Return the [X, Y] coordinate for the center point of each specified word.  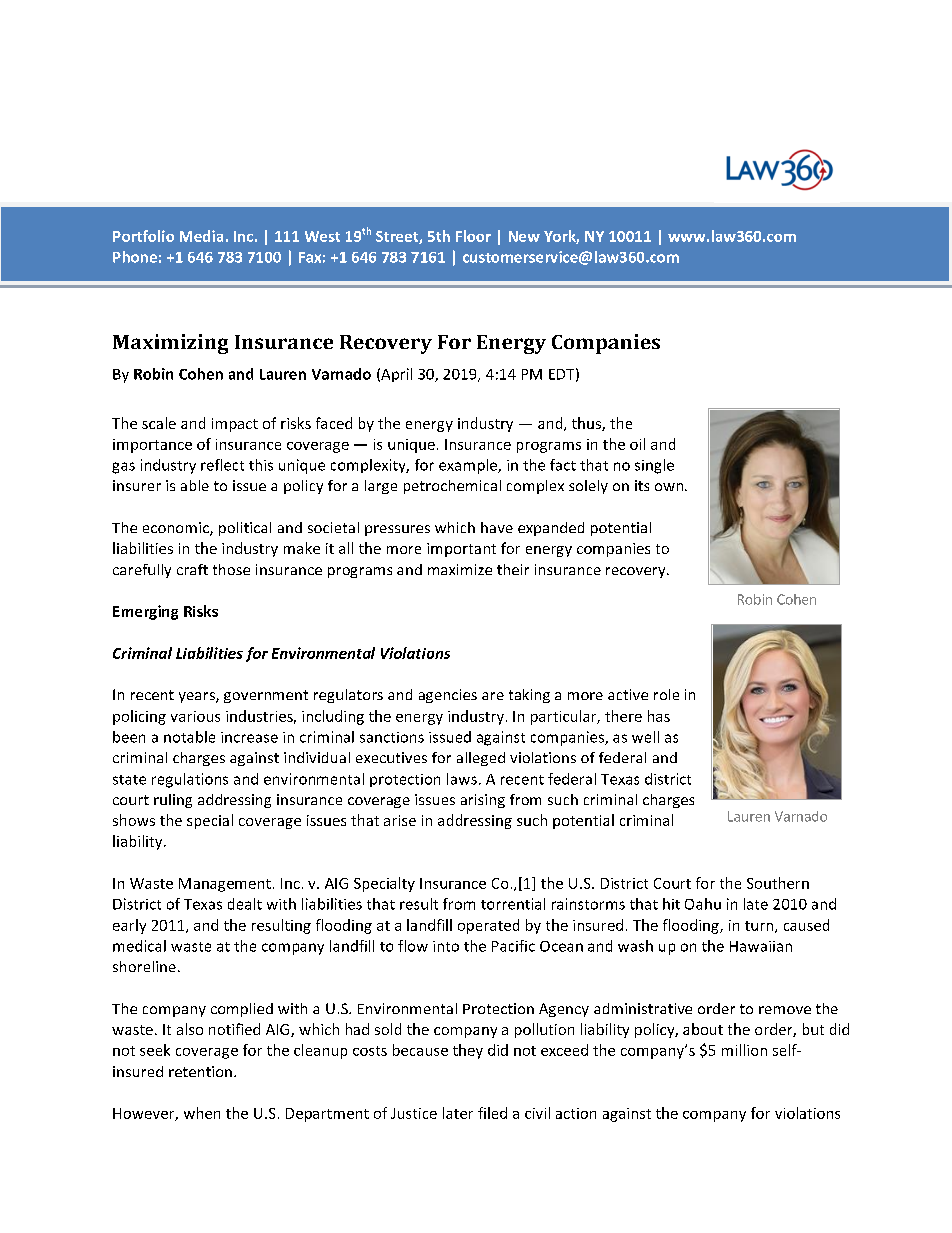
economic [177, 529]
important [461, 550]
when [202, 1113]
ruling [173, 801]
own [670, 487]
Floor [473, 236]
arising [483, 801]
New [524, 236]
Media [201, 236]
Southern [778, 883]
